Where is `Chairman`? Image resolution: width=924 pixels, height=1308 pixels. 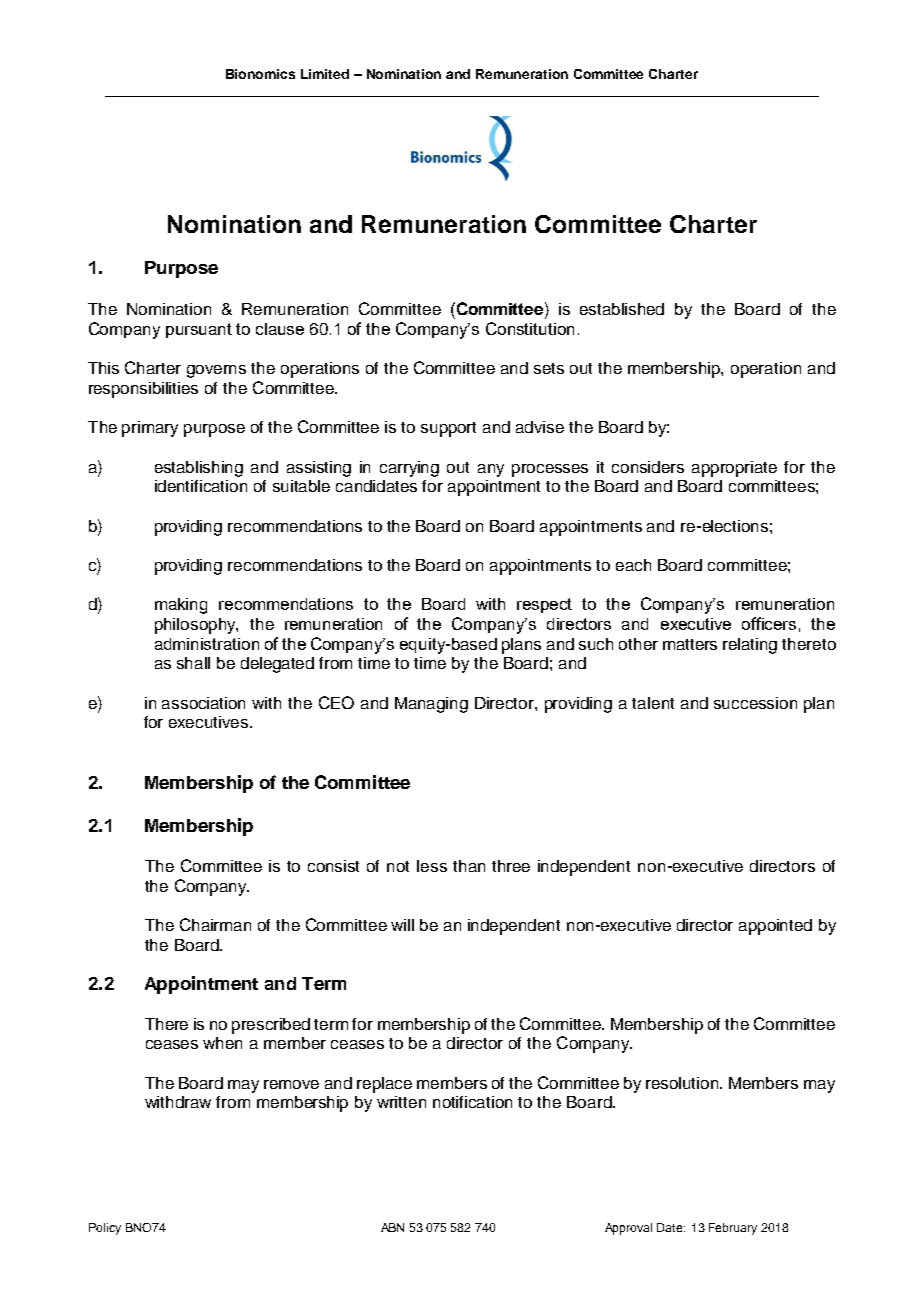 Chairman is located at coordinates (215, 924).
